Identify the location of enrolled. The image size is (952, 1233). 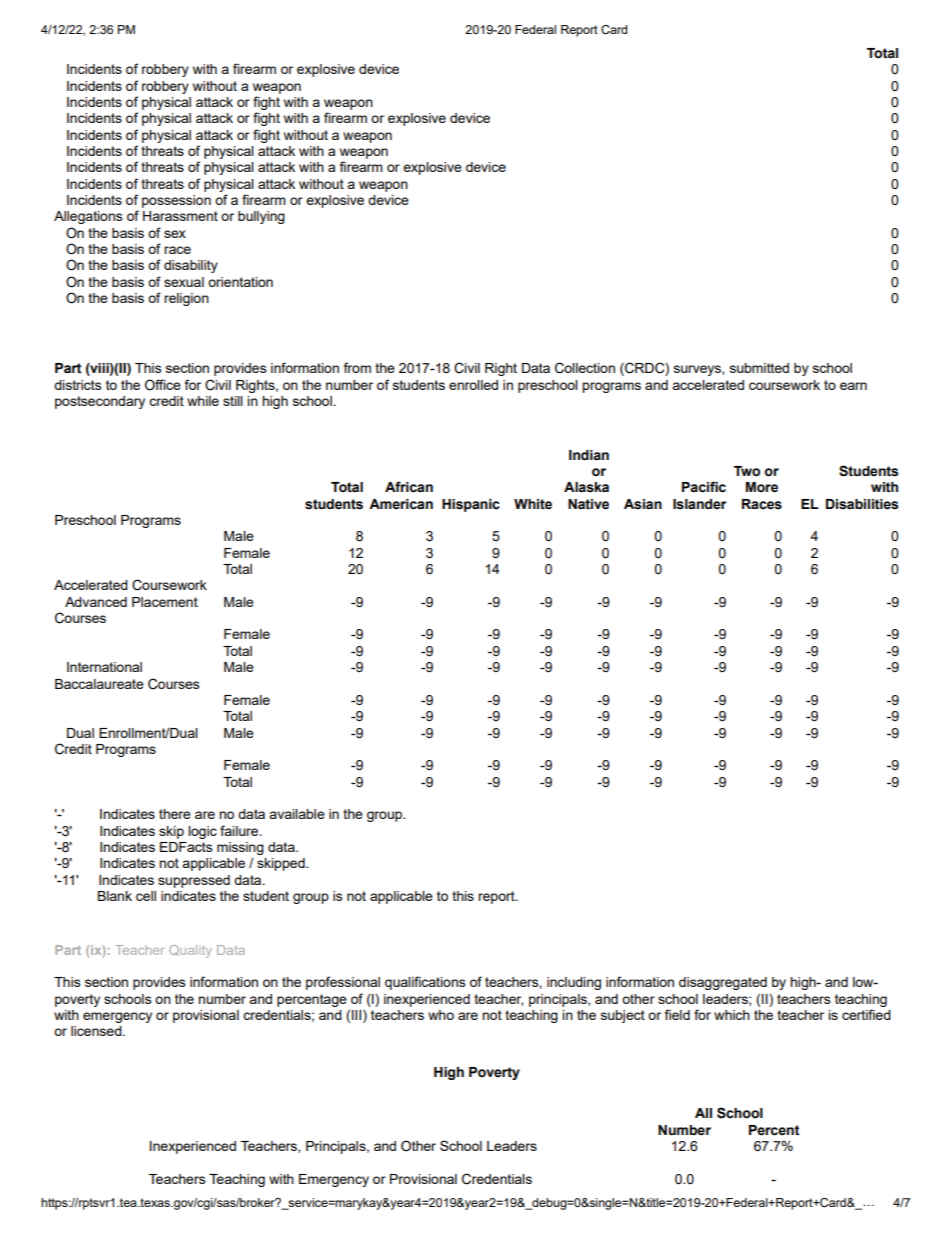
(473, 385).
